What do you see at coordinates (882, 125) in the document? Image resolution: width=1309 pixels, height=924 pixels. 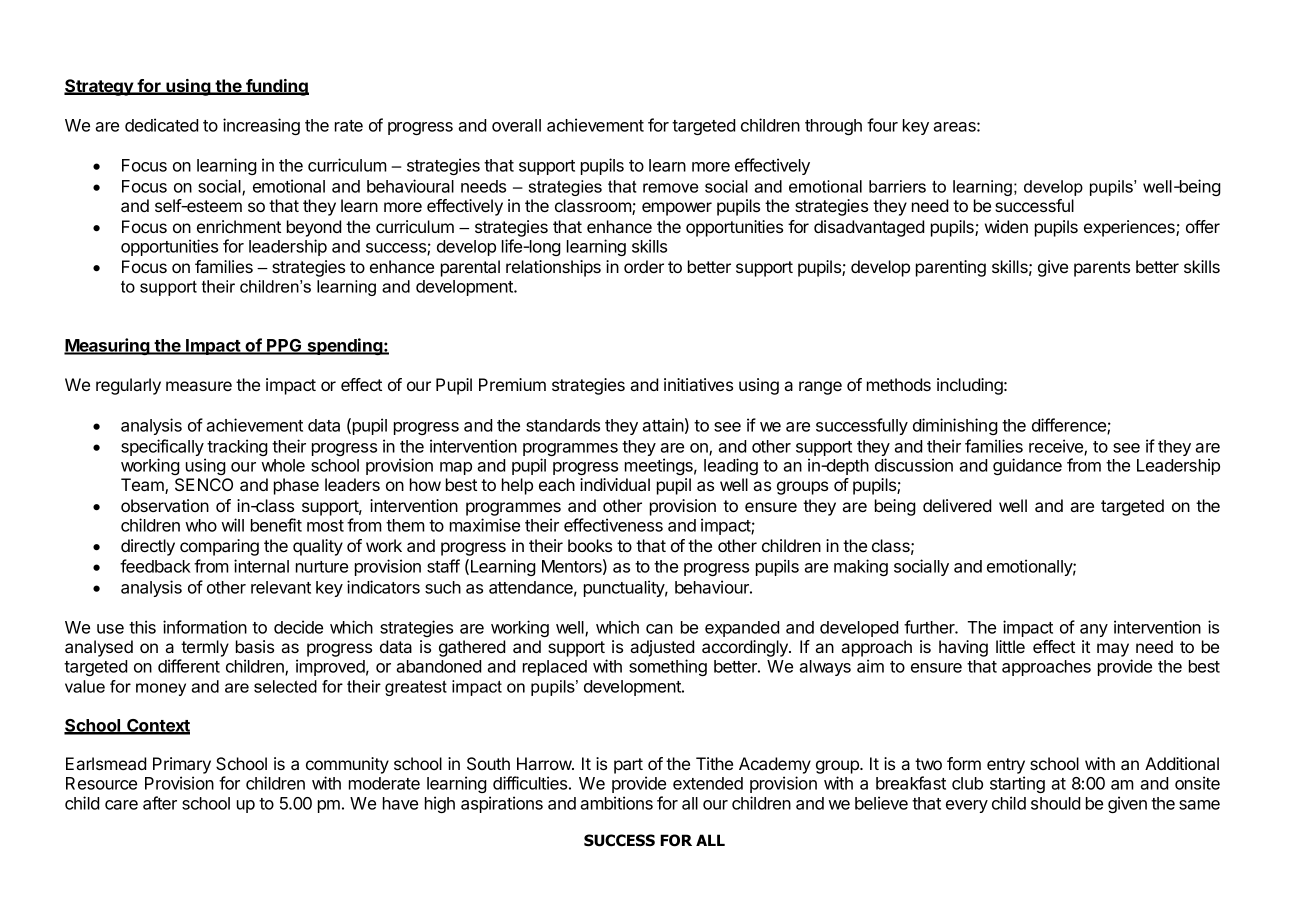 I see `four` at bounding box center [882, 125].
